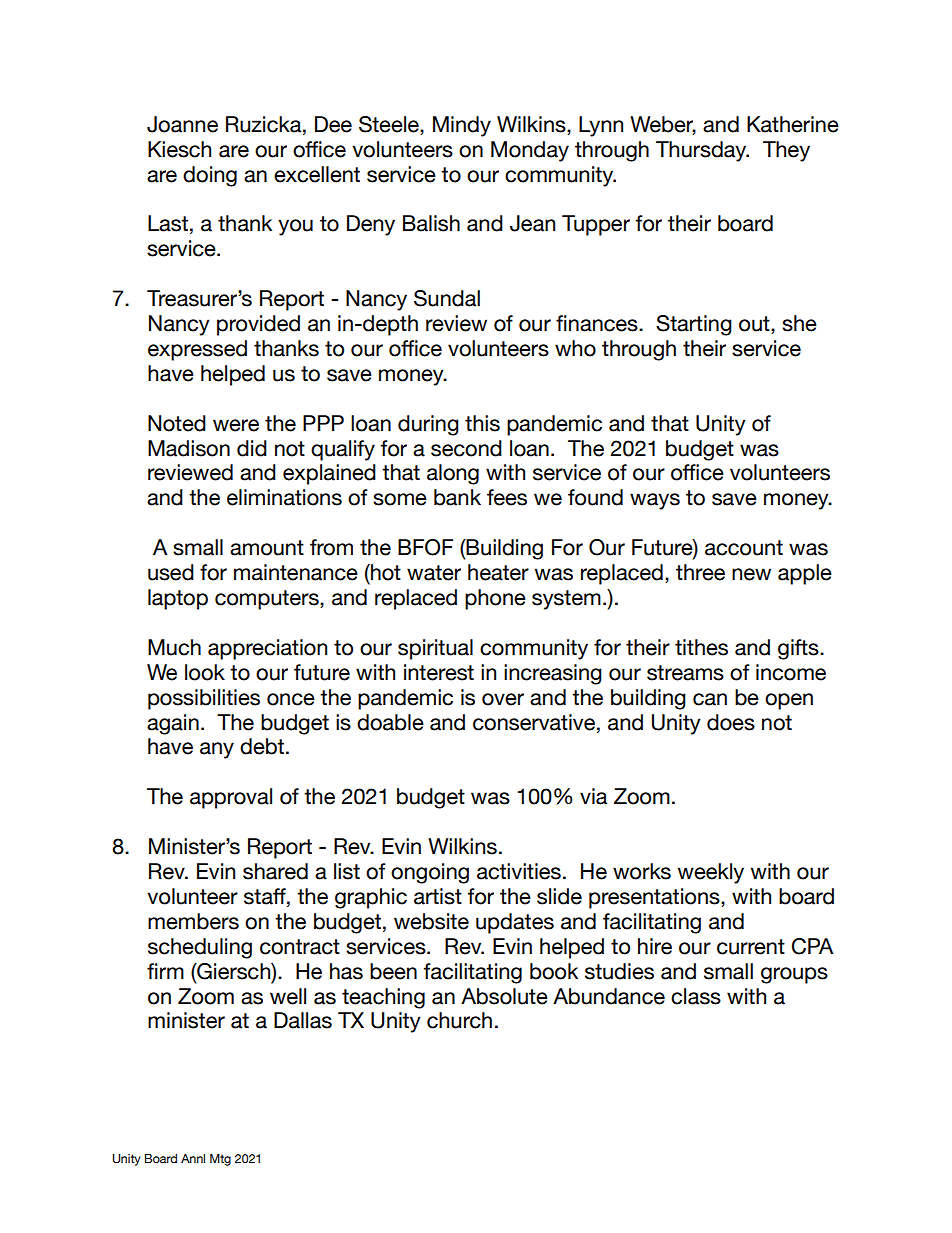 The height and width of the image is (1233, 952). Describe the element at coordinates (530, 151) in the image. I see `Monday` at that location.
